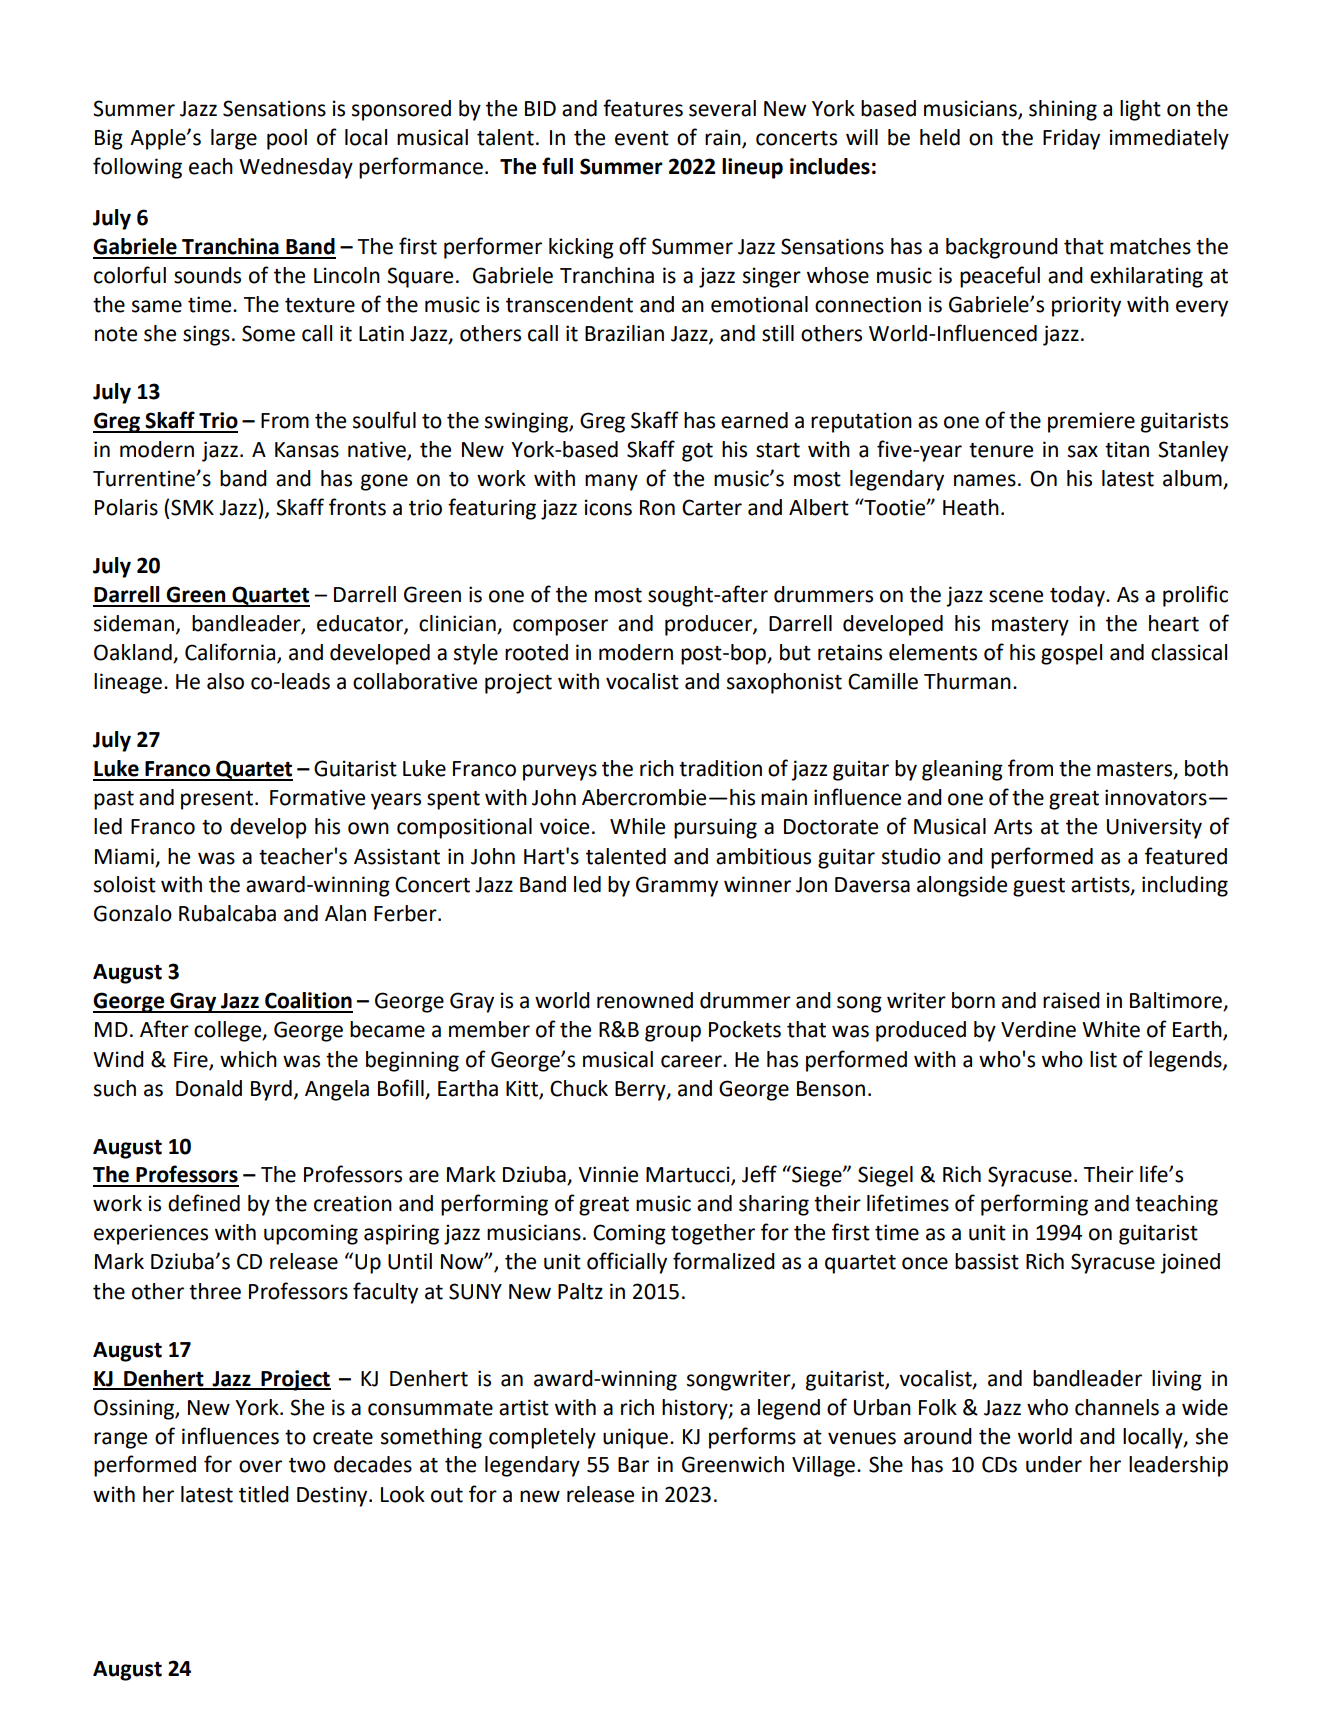 The width and height of the page is (1322, 1711). I want to click on large, so click(234, 139).
